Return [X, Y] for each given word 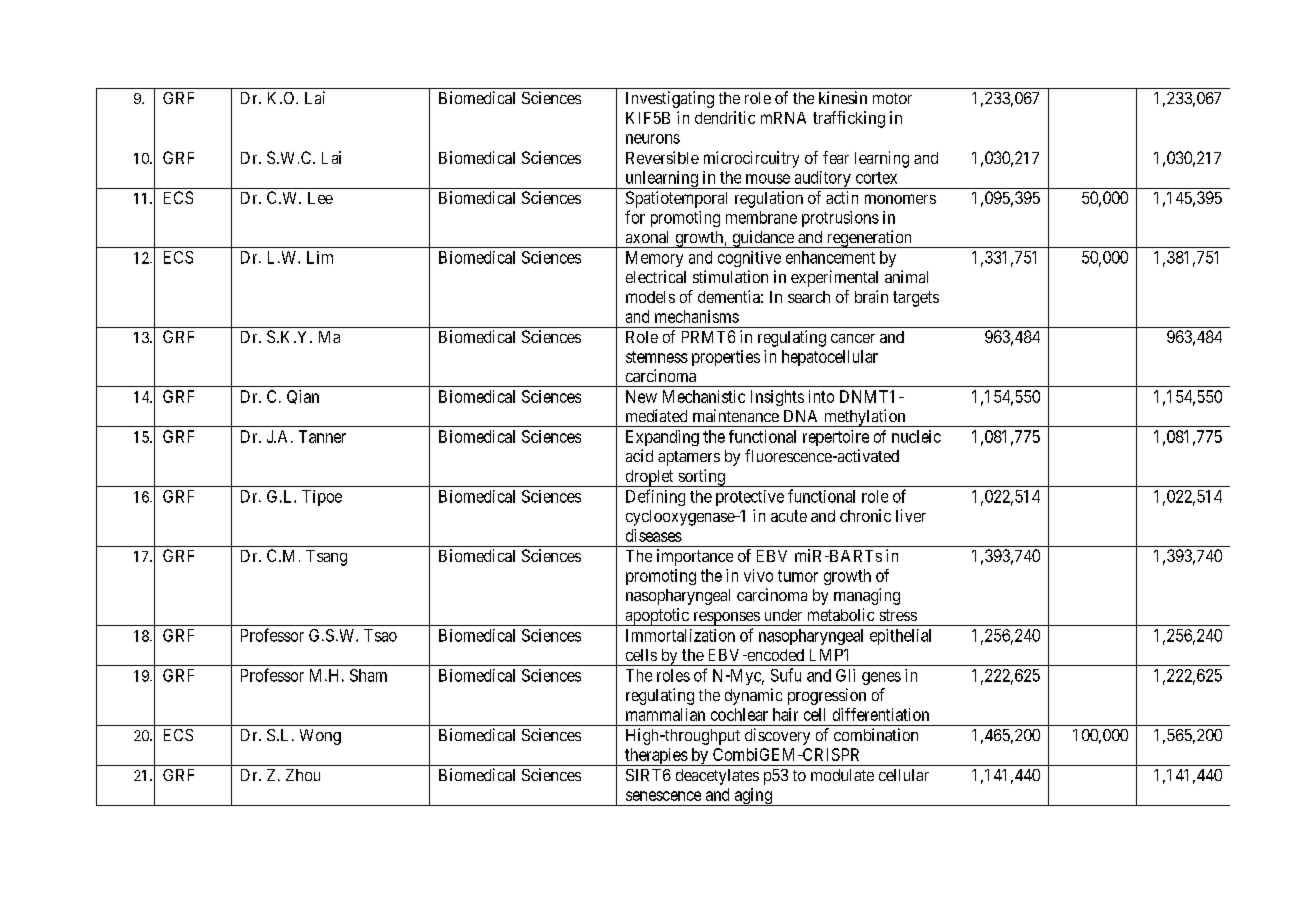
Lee [320, 198]
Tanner [322, 436]
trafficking [849, 119]
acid [639, 455]
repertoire [836, 438]
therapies [656, 757]
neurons [653, 139]
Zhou [303, 775]
